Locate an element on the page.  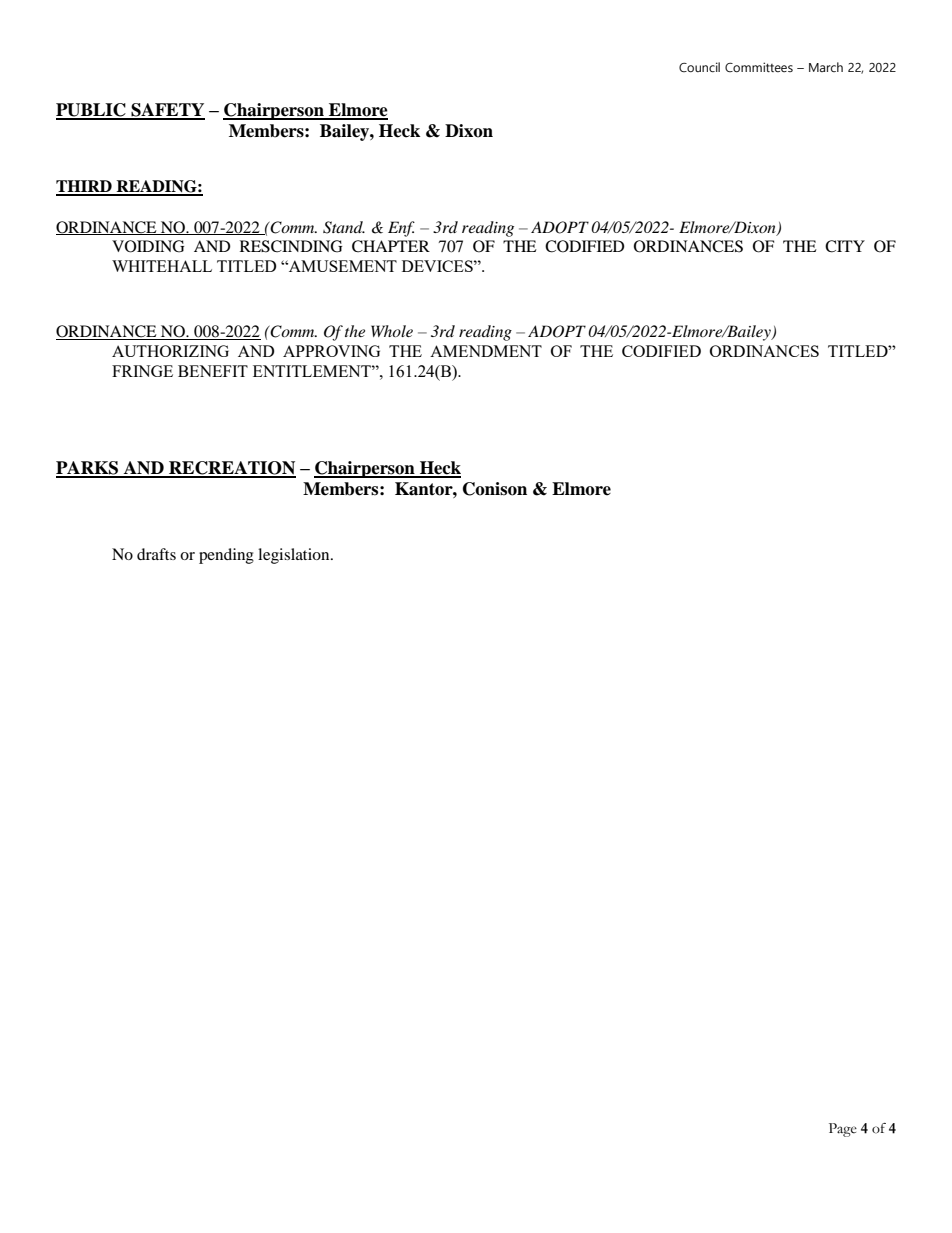
AMENDMENT is located at coordinates (486, 351).
